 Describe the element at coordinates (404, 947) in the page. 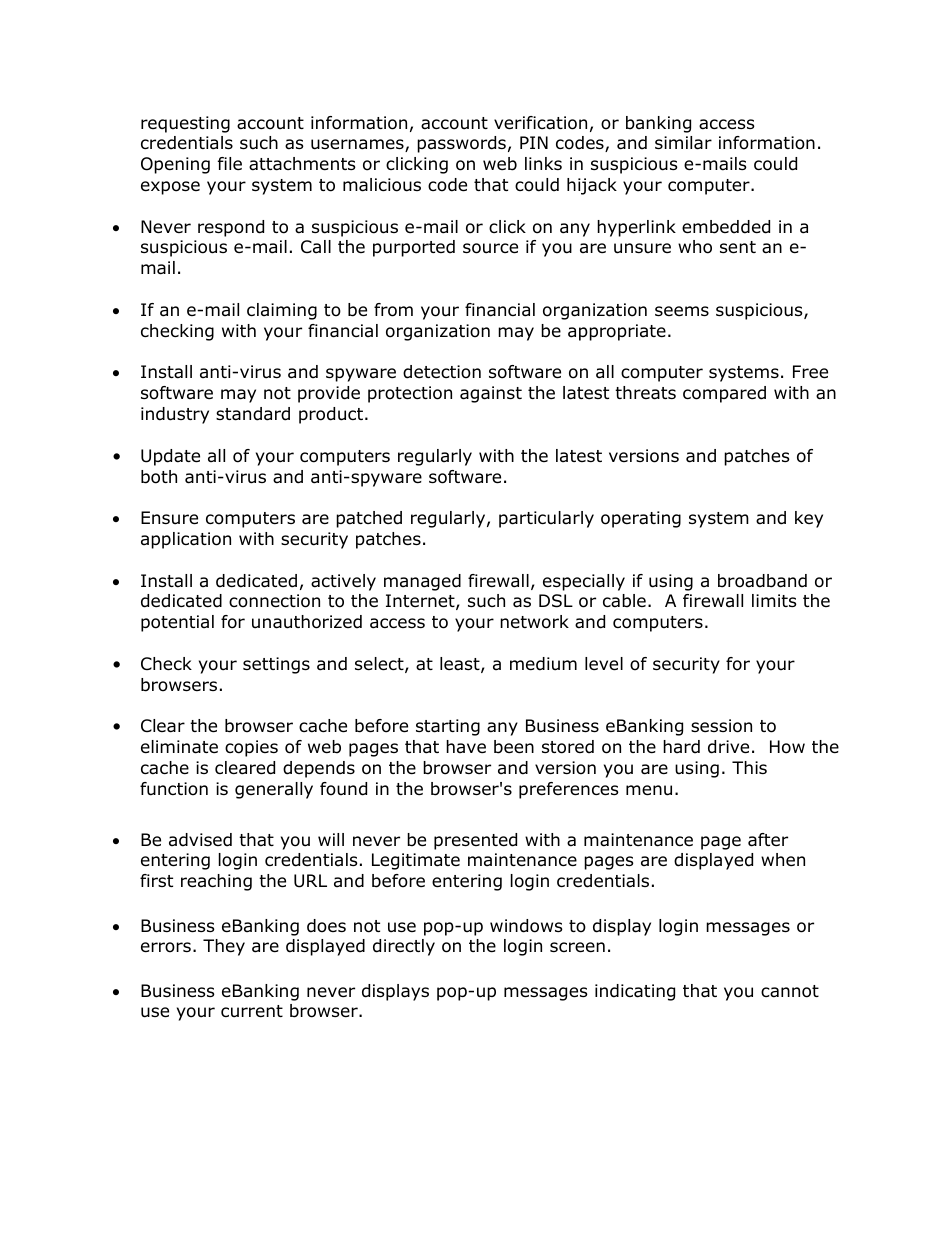

I see `directly` at that location.
